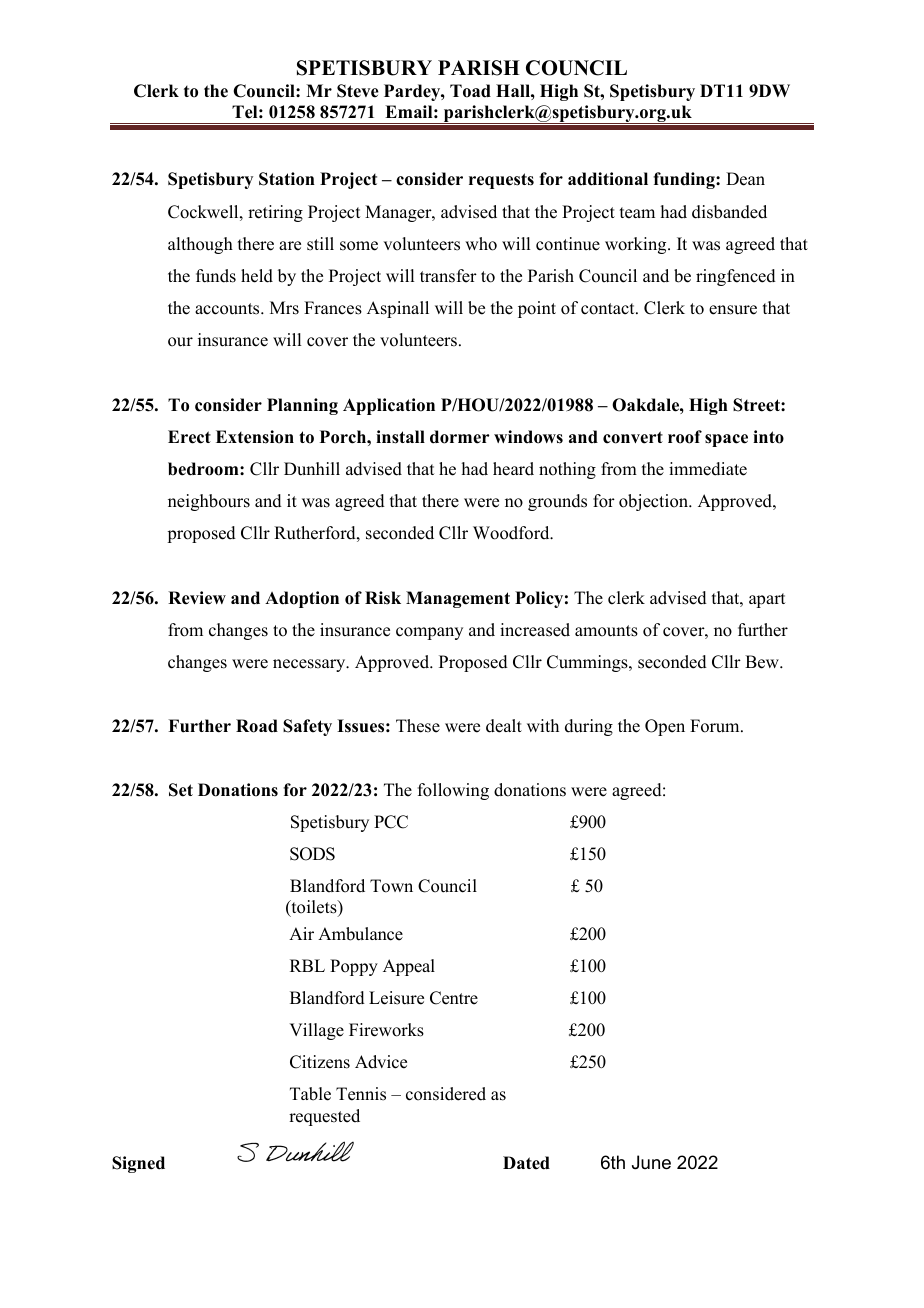 This screenshot has height=1308, width=924. Describe the element at coordinates (708, 469) in the screenshot. I see `immediate` at that location.
